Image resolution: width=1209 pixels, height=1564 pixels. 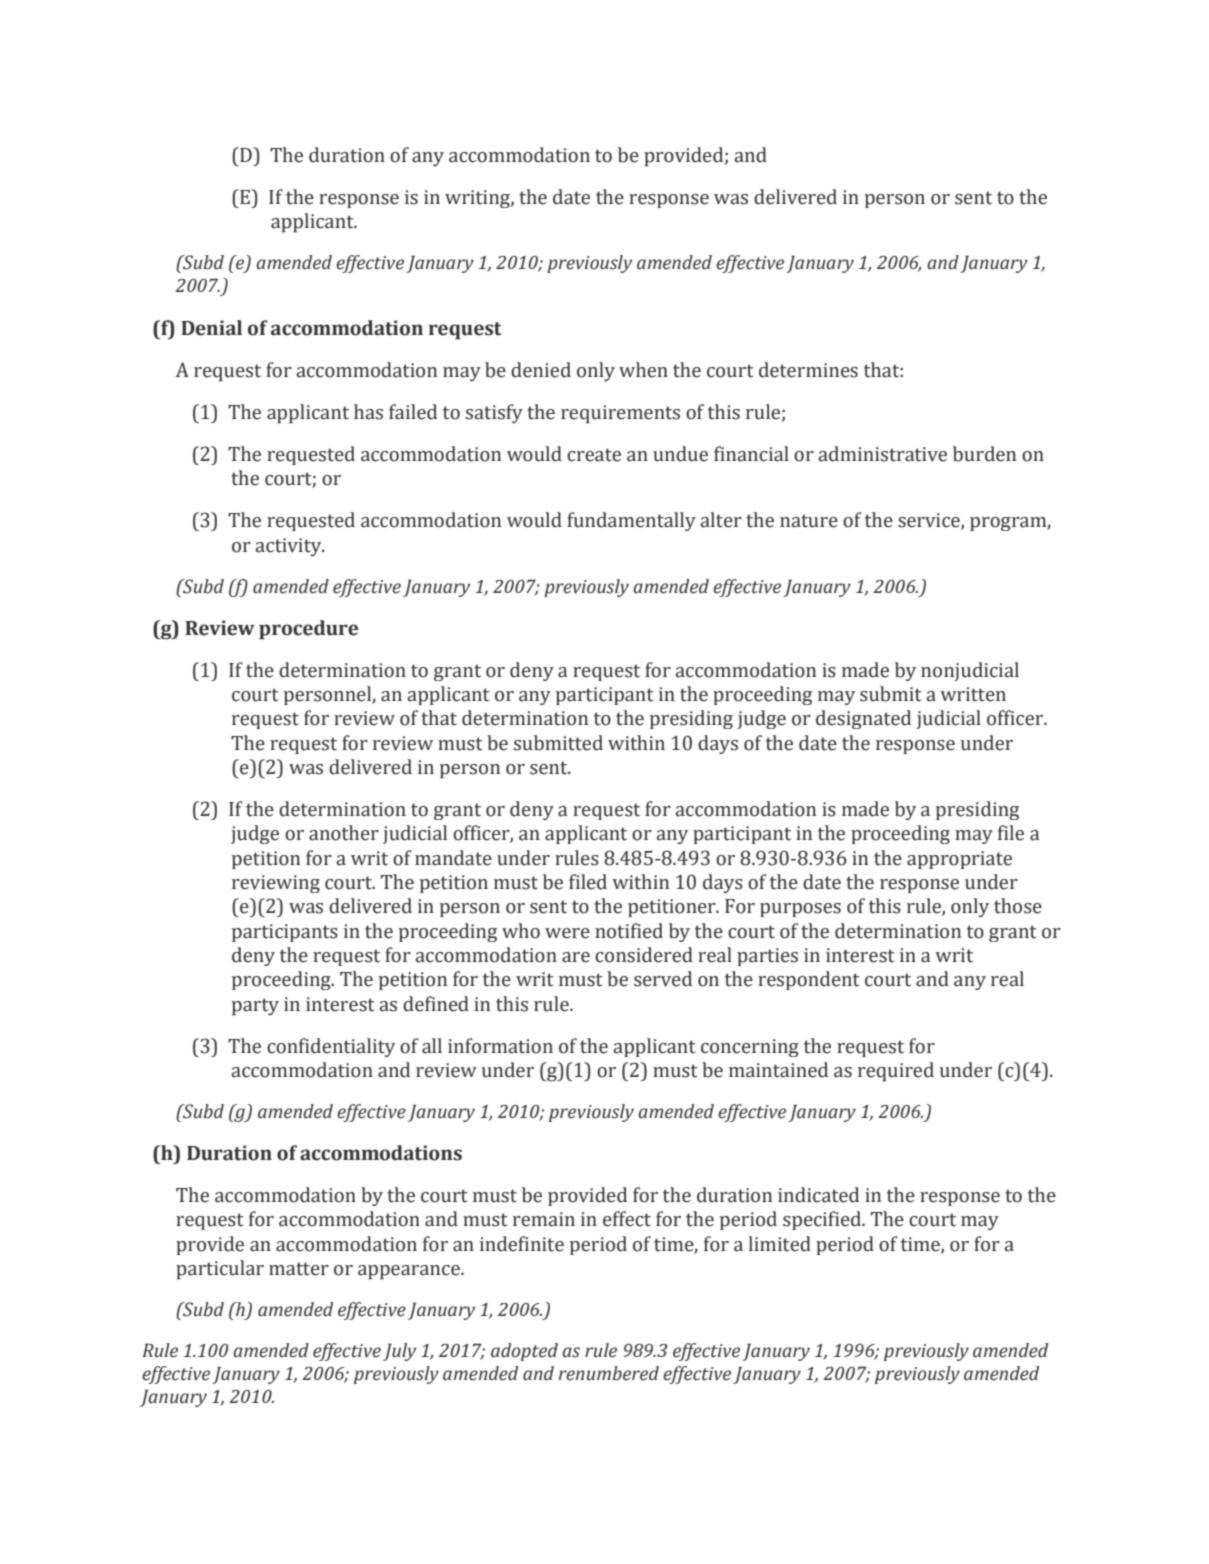 What do you see at coordinates (643, 370) in the page?
I see `when` at bounding box center [643, 370].
